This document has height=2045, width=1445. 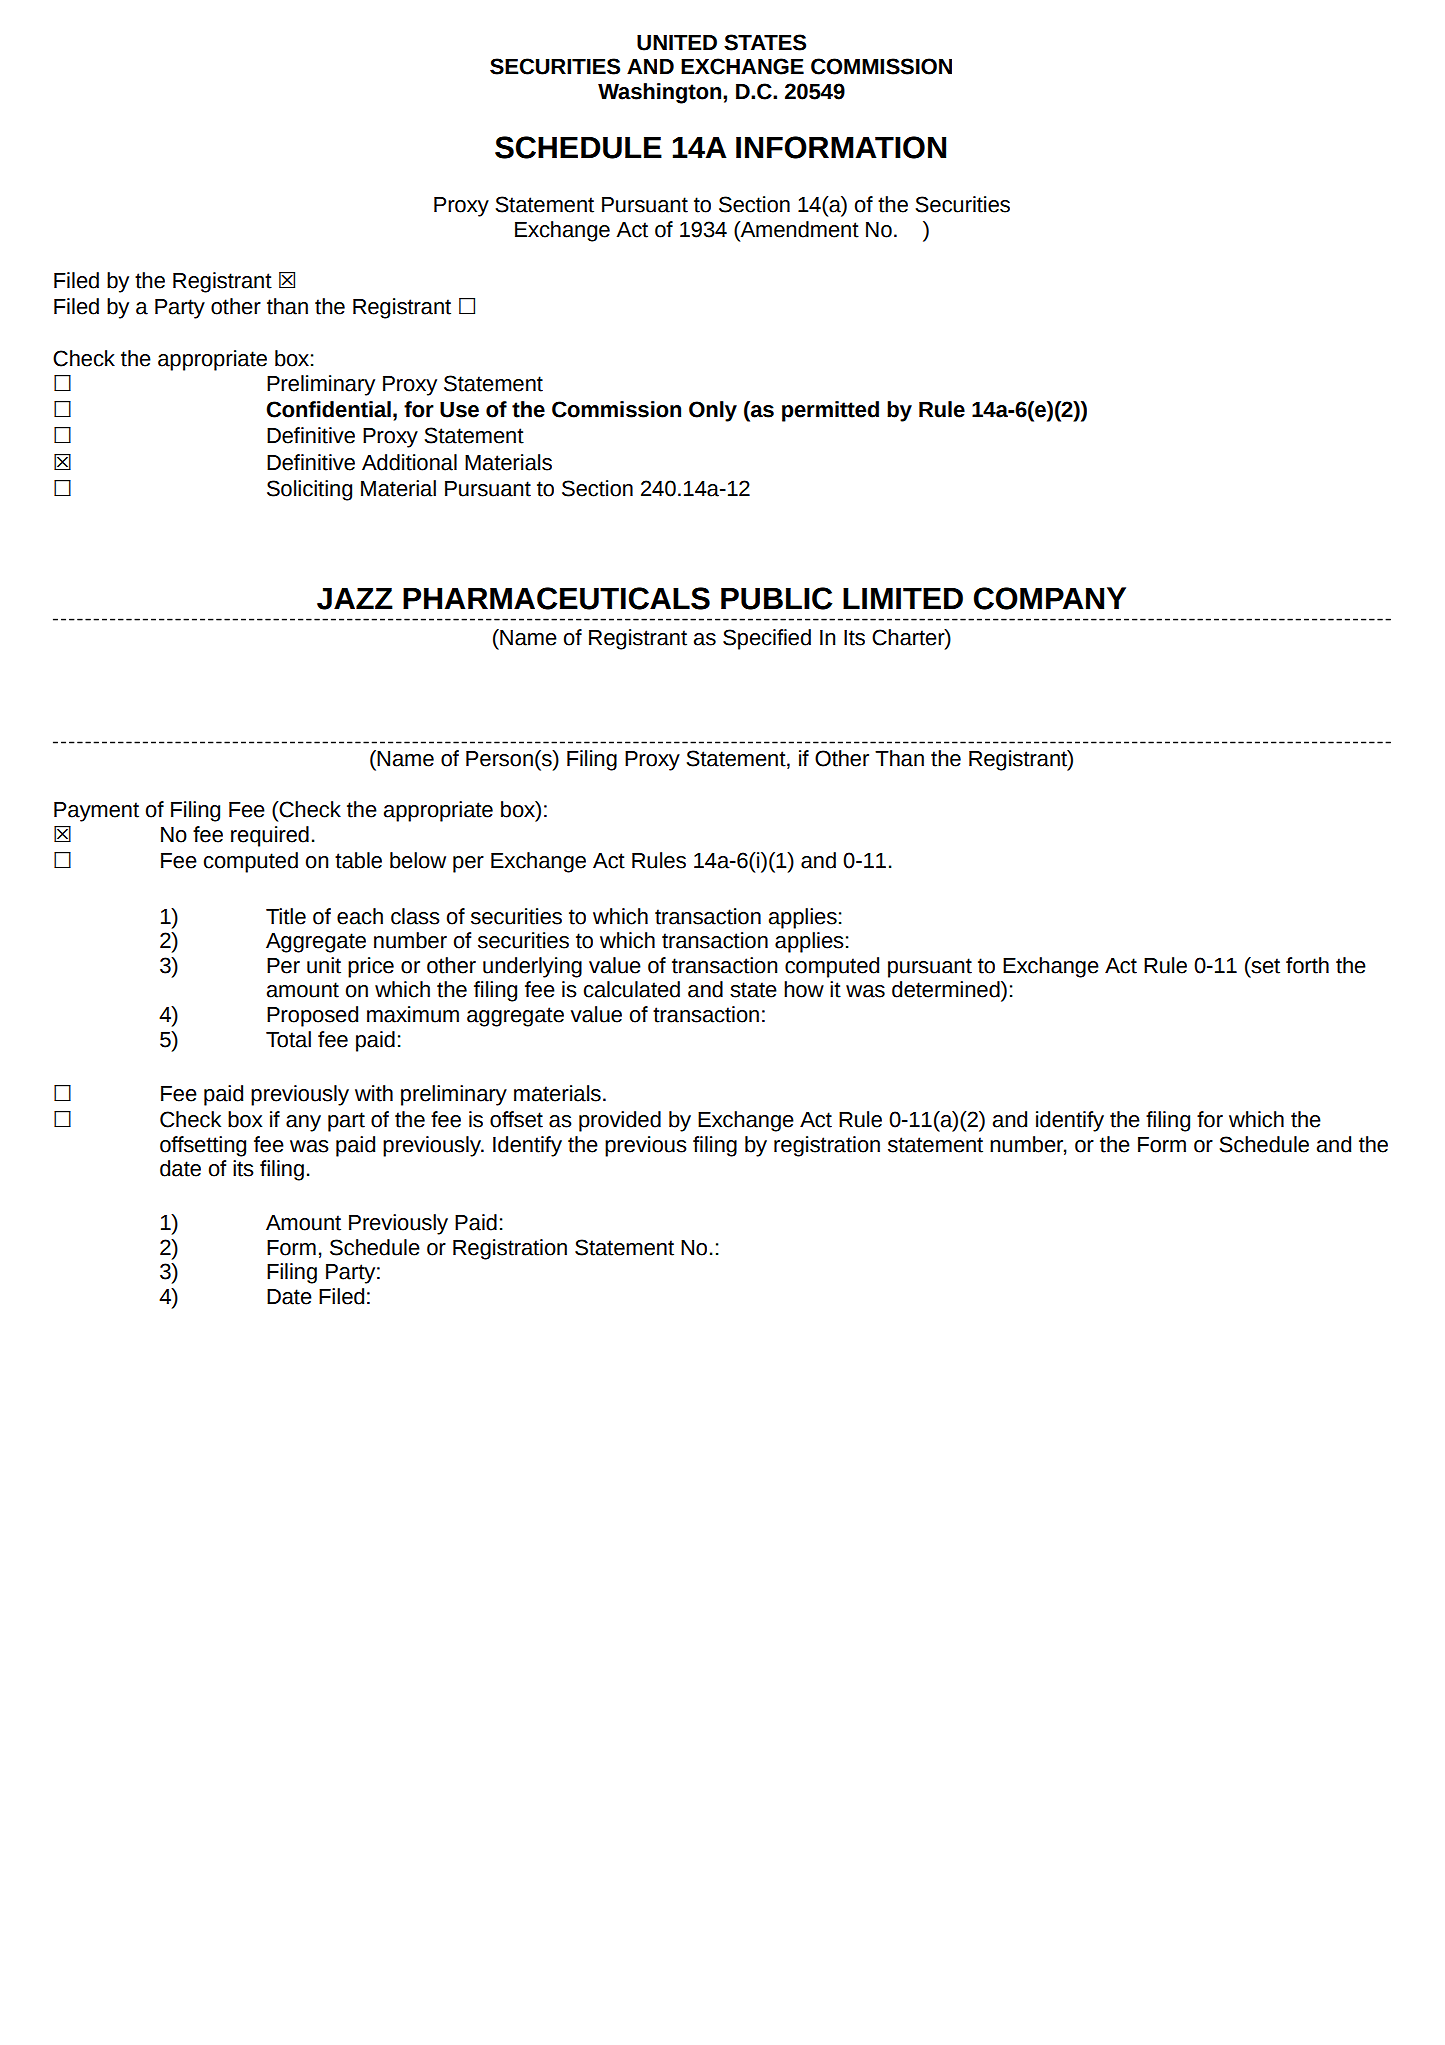 What do you see at coordinates (288, 1039) in the document?
I see `Total` at bounding box center [288, 1039].
